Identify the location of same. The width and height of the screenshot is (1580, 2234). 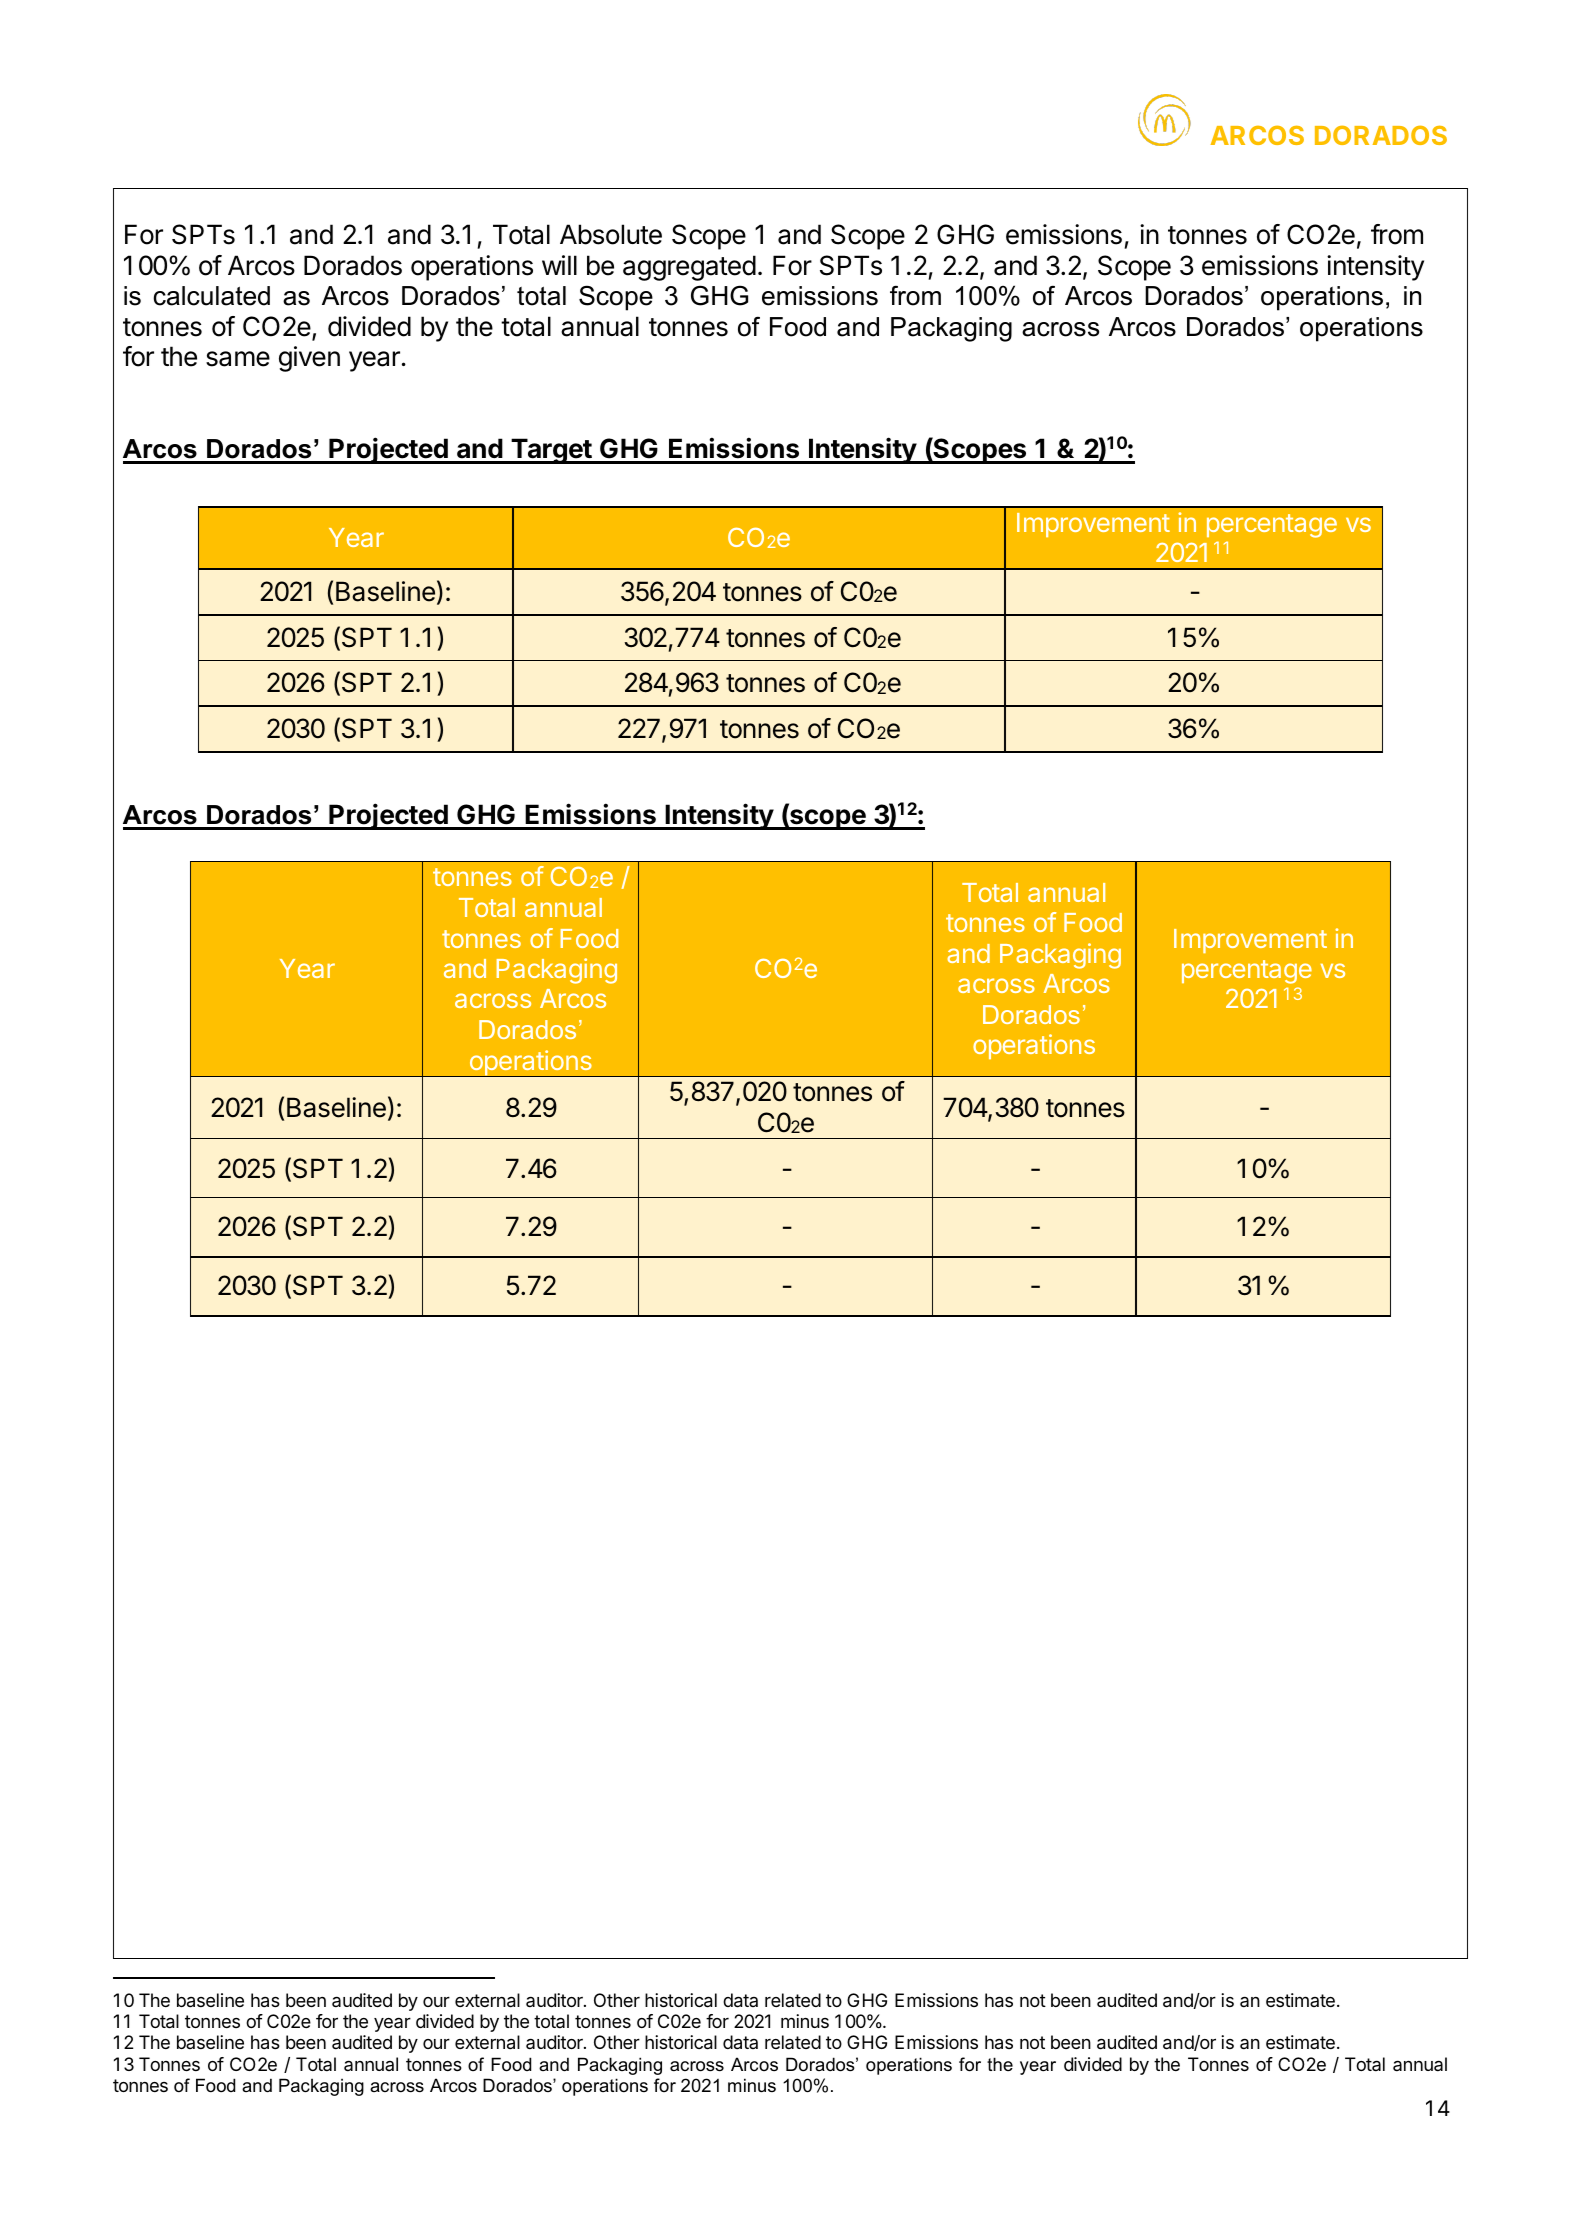
(238, 359).
